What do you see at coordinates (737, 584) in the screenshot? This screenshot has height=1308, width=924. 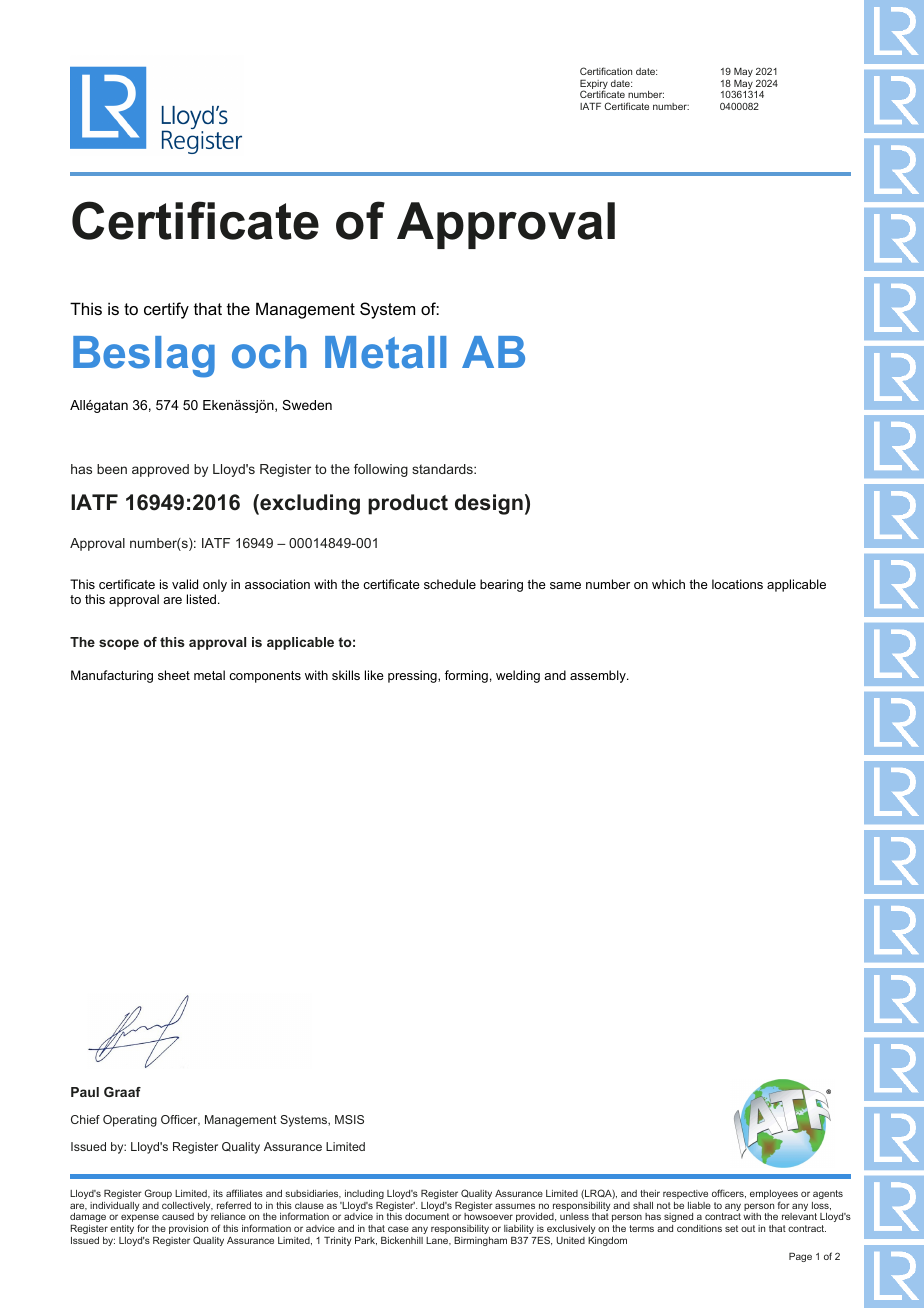 I see `locations` at bounding box center [737, 584].
